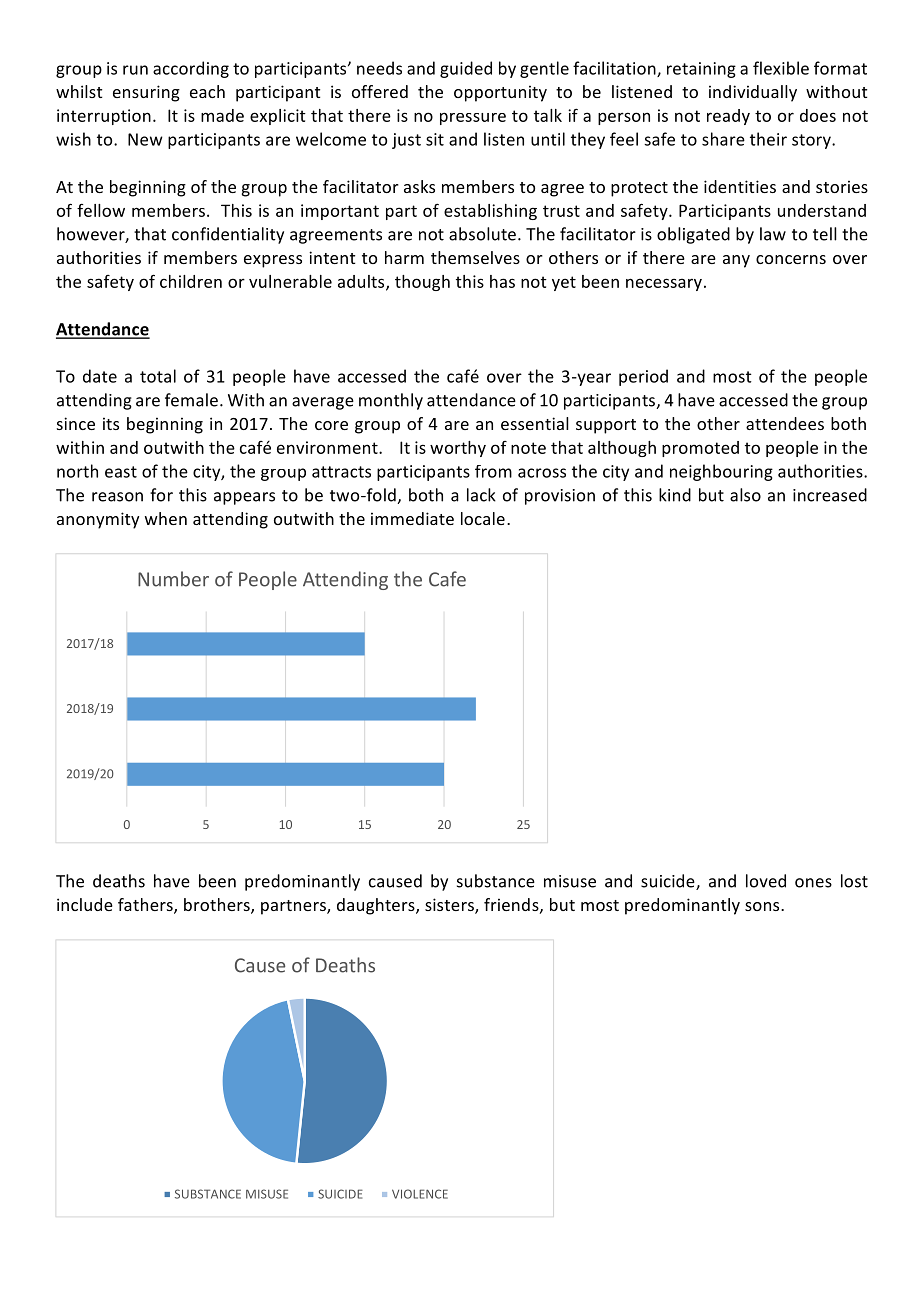 The height and width of the image is (1308, 924). I want to click on VIOLENCE, so click(420, 1194).
